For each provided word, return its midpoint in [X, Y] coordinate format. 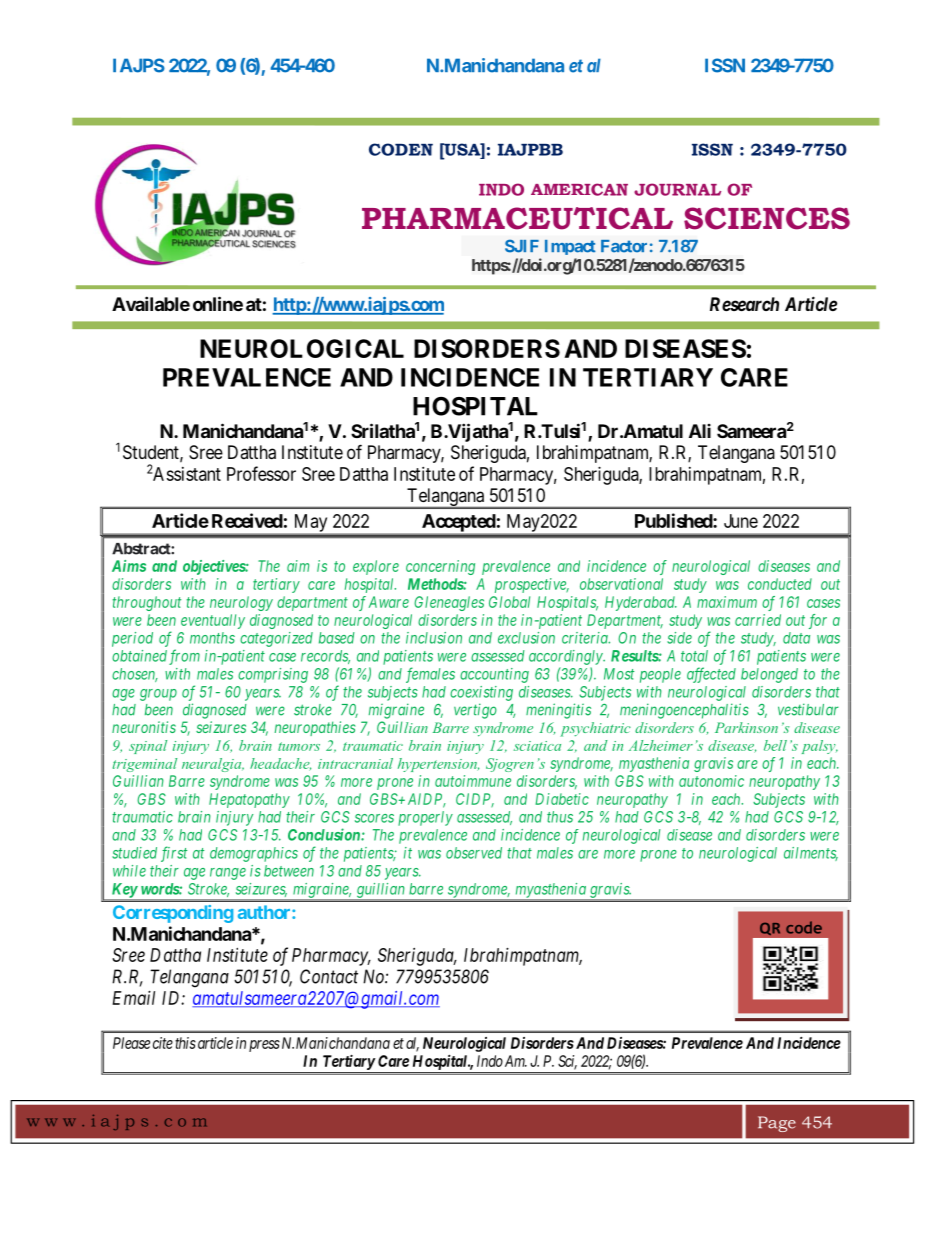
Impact [570, 247]
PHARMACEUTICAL [517, 218]
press [264, 1046]
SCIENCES [767, 218]
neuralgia [213, 765]
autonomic [711, 781]
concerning [440, 567]
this [185, 1043]
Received [247, 520]
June [741, 521]
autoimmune [473, 781]
